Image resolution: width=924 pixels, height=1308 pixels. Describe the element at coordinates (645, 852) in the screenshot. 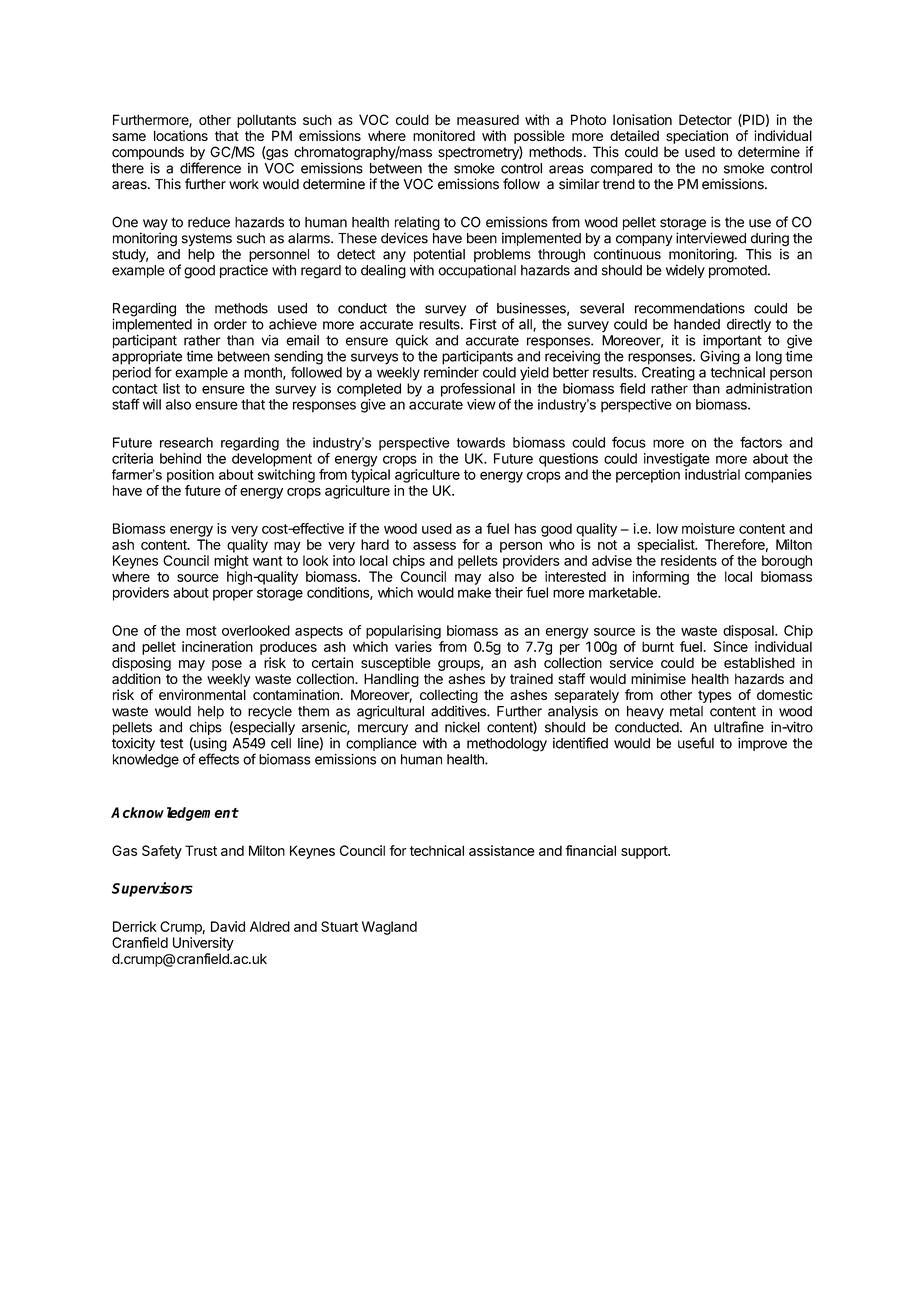

I see `support` at that location.
